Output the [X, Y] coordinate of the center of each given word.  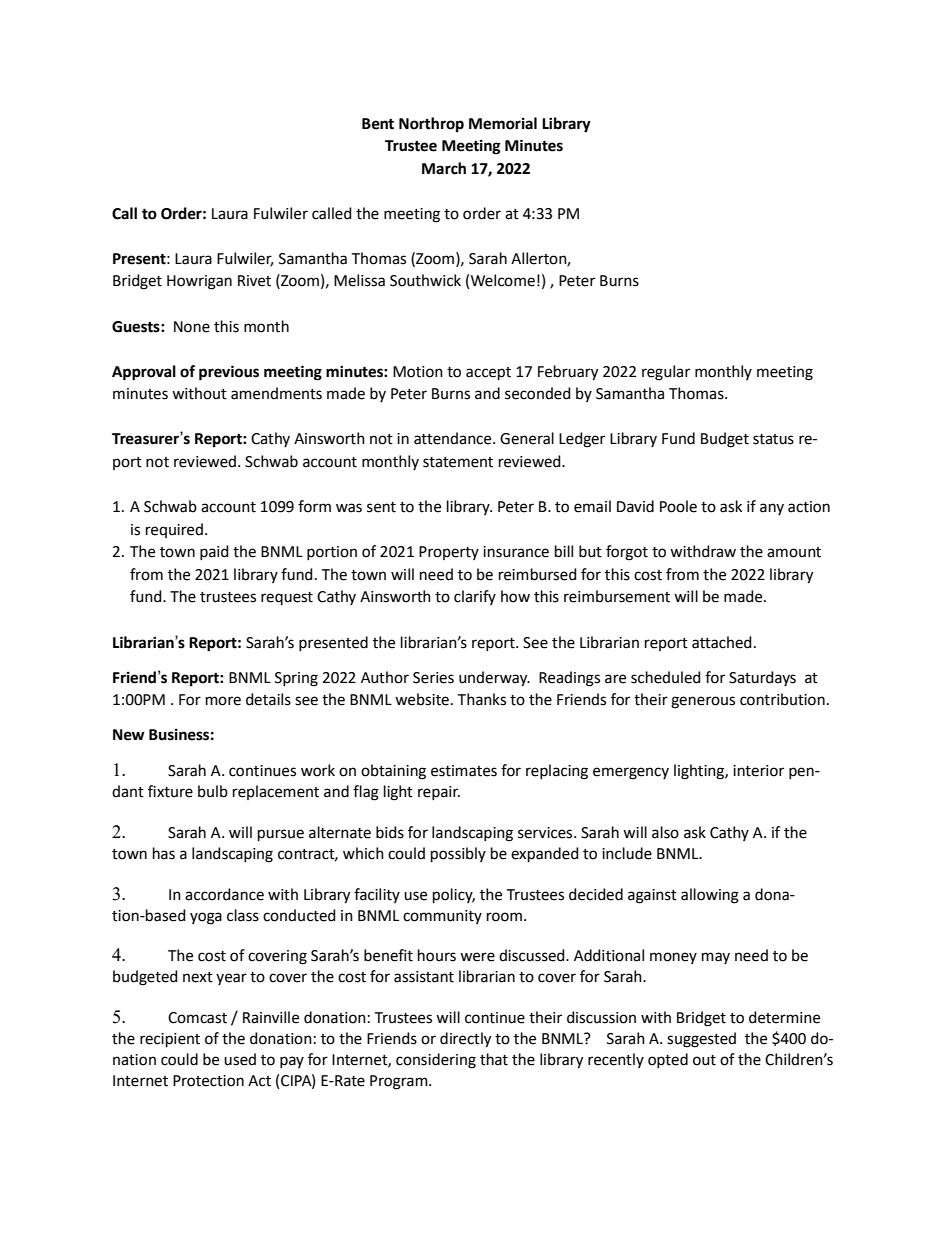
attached [722, 642]
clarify [475, 597]
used [240, 1059]
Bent [378, 124]
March [444, 168]
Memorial [503, 123]
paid [214, 552]
